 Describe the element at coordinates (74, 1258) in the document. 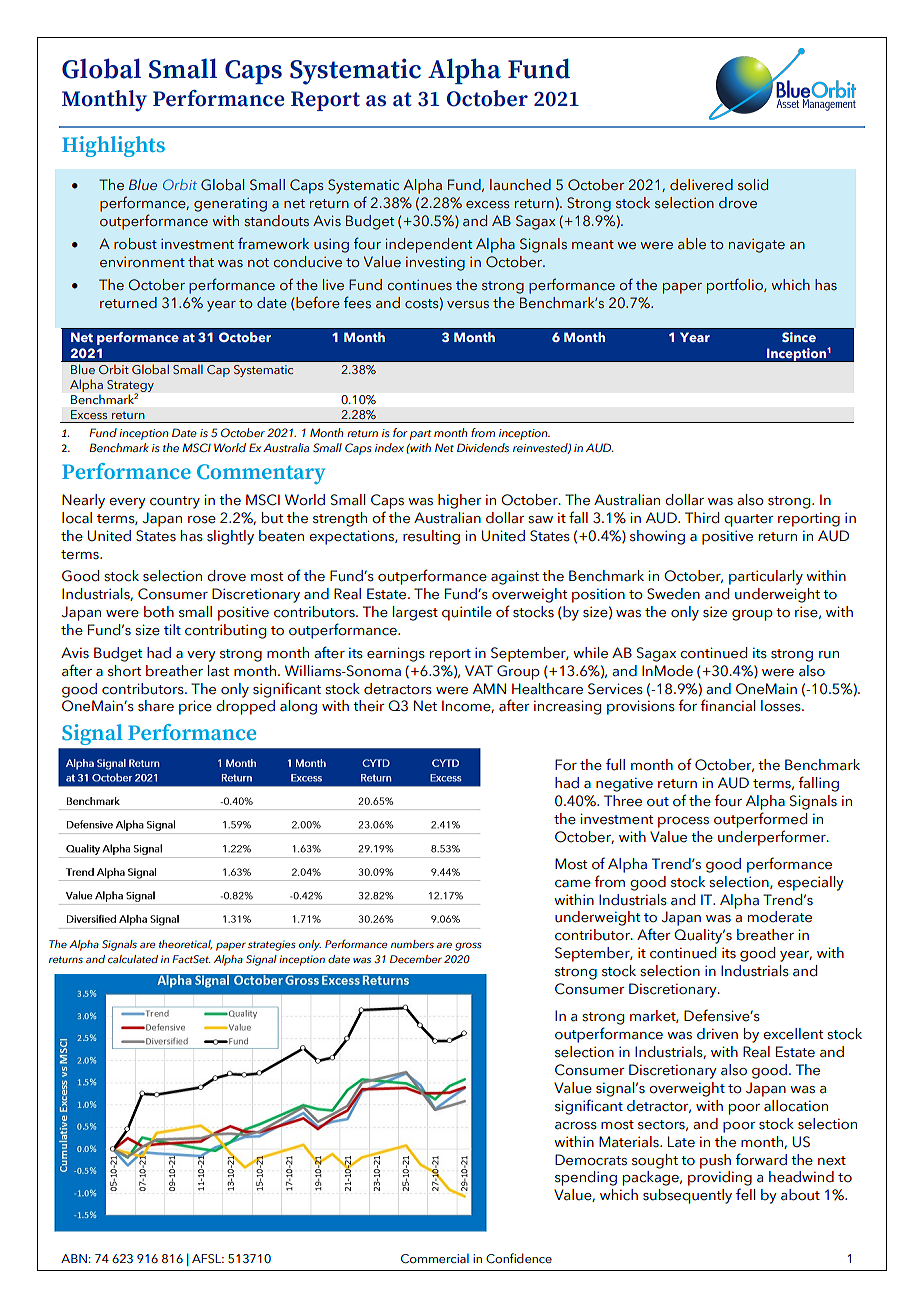

I see `ABN` at that location.
